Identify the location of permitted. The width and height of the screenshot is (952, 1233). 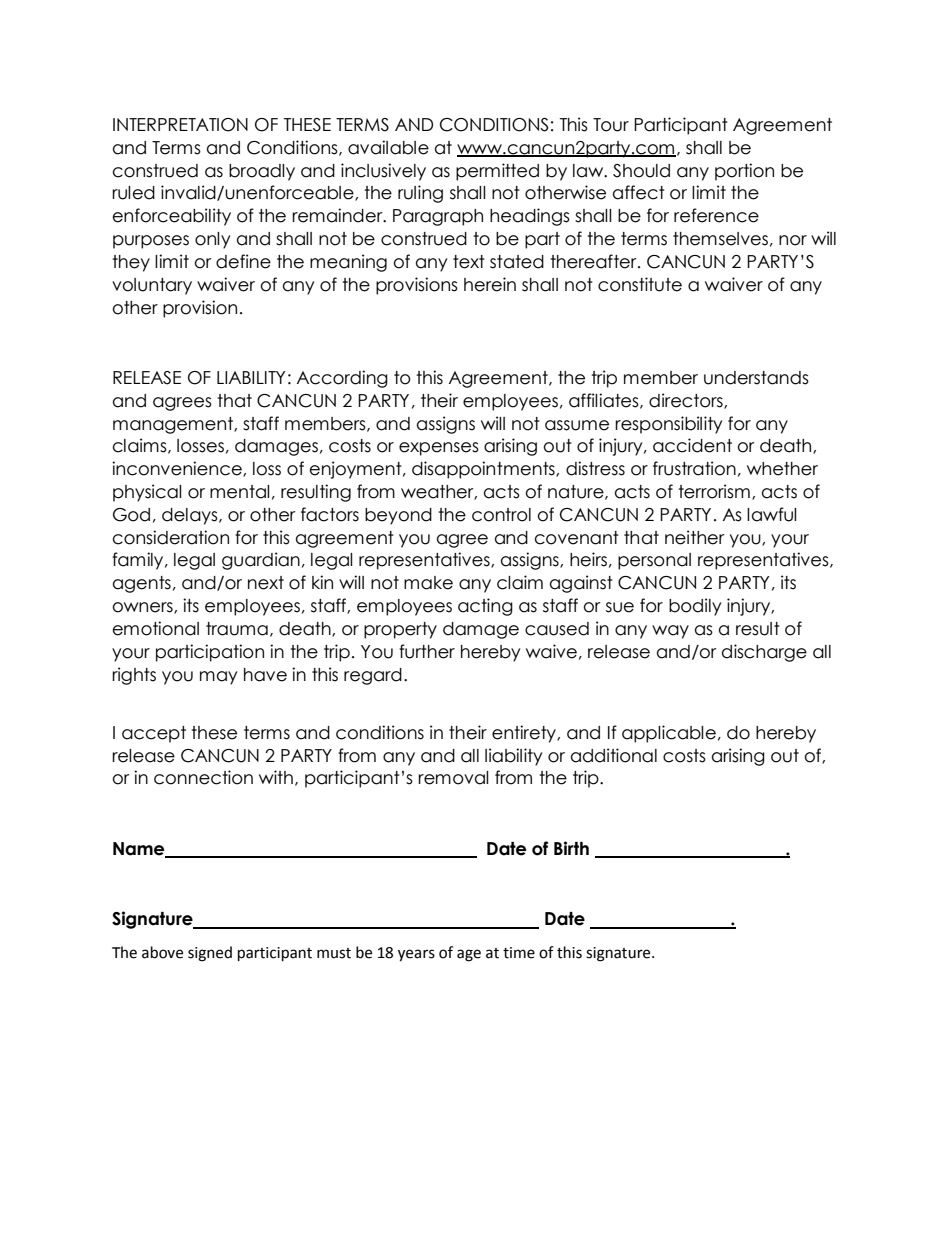
(497, 172).
